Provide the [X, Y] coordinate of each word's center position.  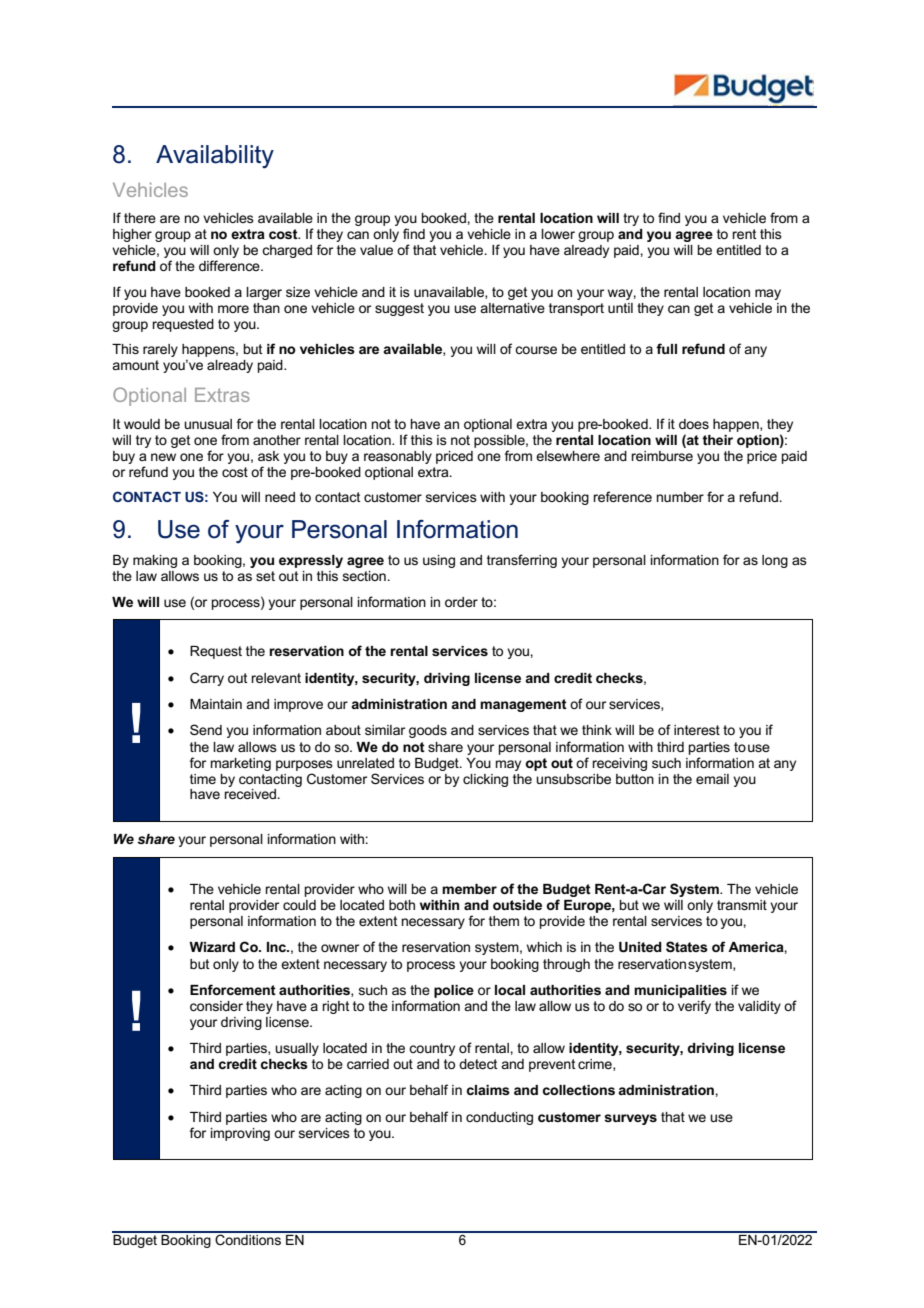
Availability [215, 157]
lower [558, 234]
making [155, 561]
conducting [499, 1118]
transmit [742, 905]
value [376, 250]
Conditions [248, 1238]
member [469, 889]
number [680, 497]
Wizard [212, 947]
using [439, 561]
